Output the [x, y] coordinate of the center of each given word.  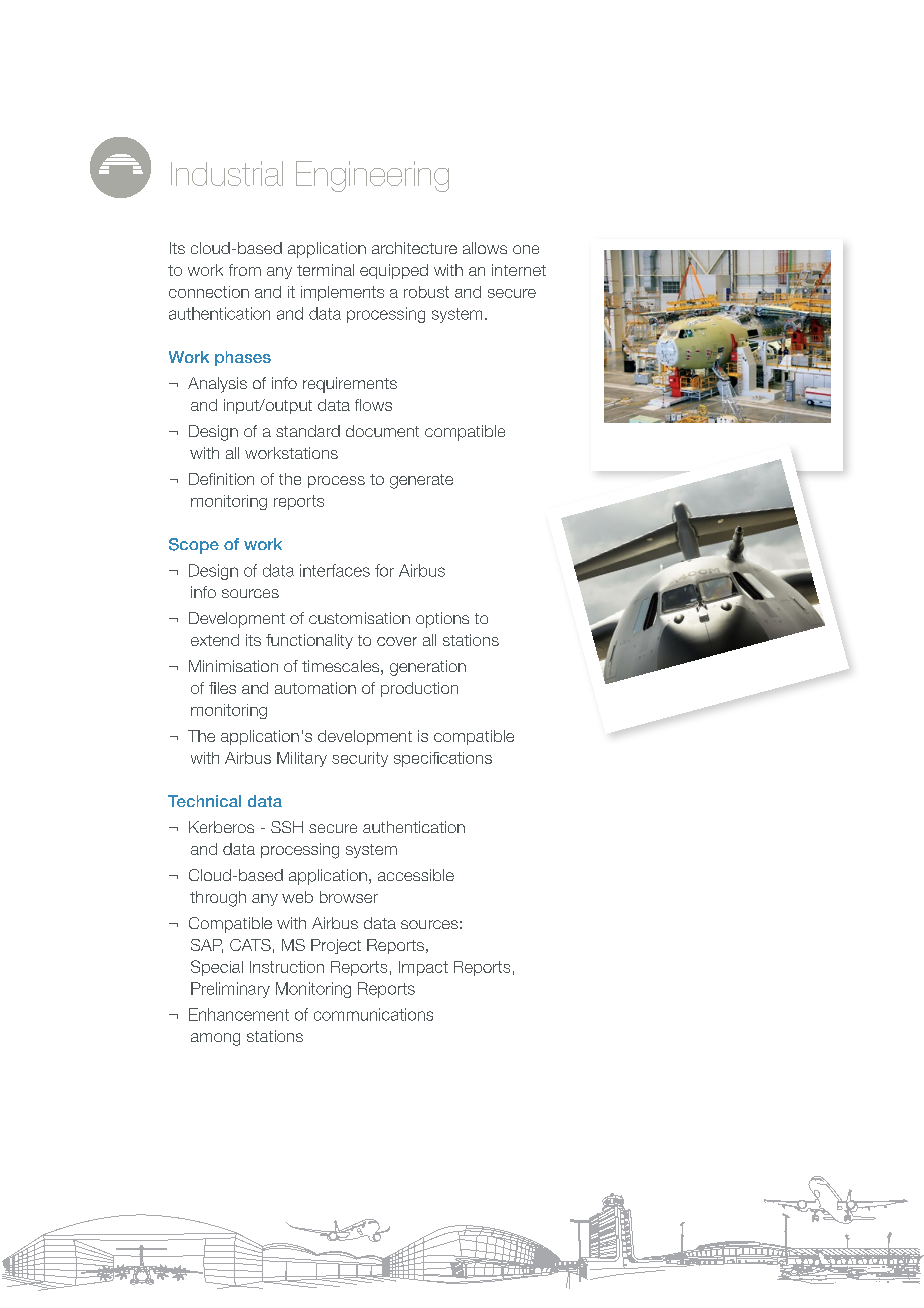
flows [373, 405]
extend [215, 640]
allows [485, 248]
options [442, 620]
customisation [359, 618]
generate [421, 481]
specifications [443, 759]
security [360, 759]
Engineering [372, 176]
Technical [204, 801]
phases [243, 358]
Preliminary [230, 990]
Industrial [227, 173]
